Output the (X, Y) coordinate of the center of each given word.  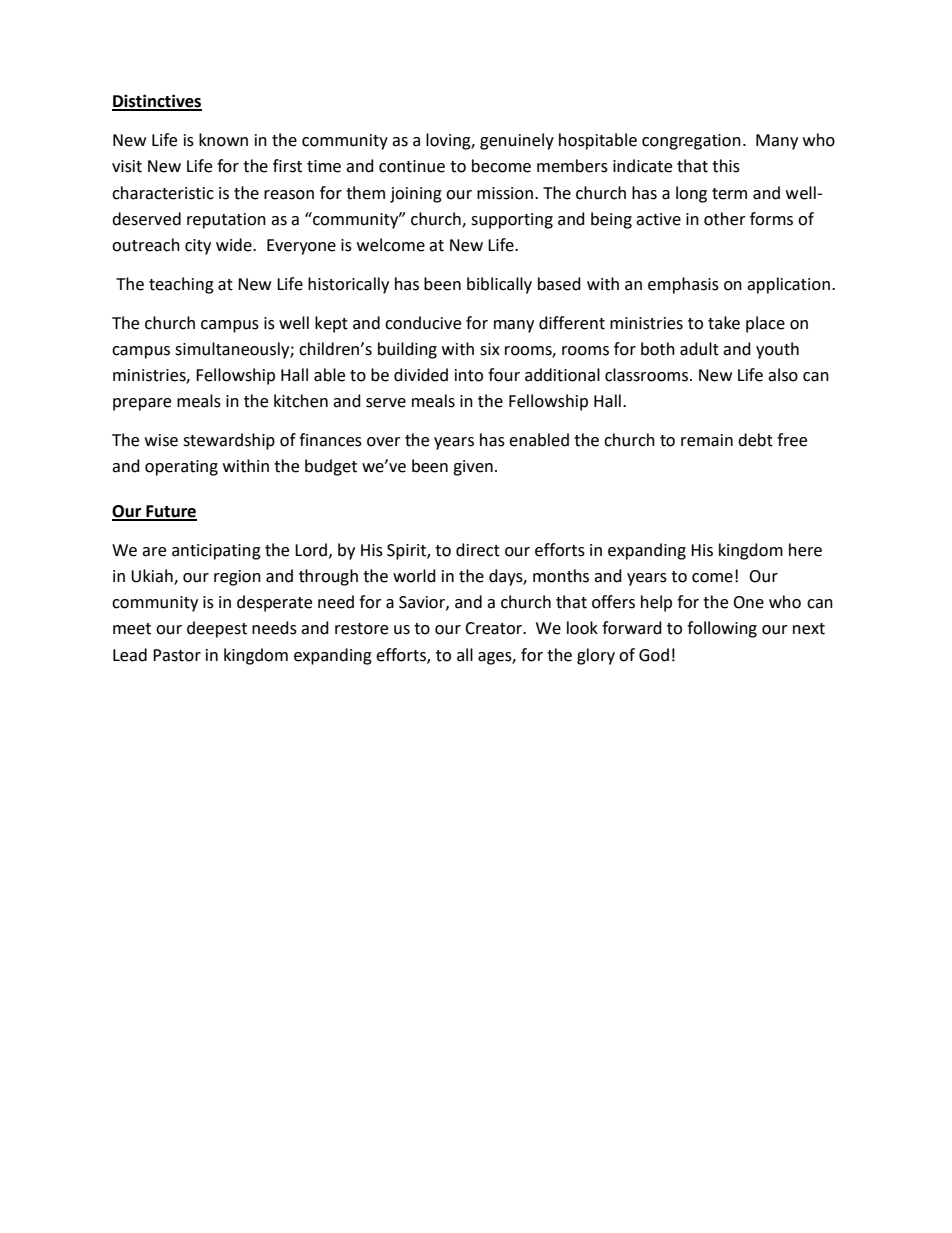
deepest (217, 629)
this (726, 166)
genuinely (517, 141)
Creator (495, 628)
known (223, 140)
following (722, 629)
